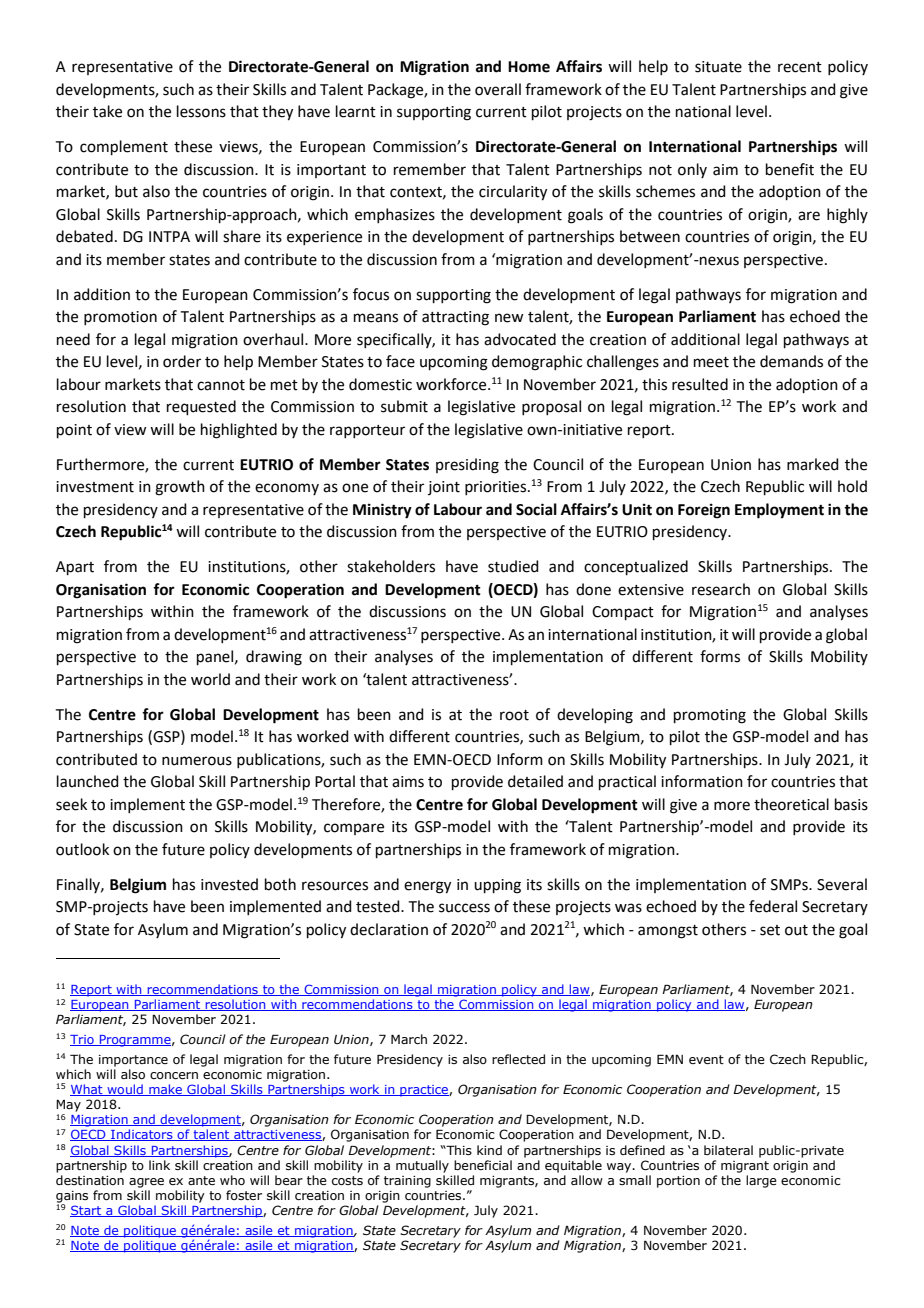  What do you see at coordinates (467, 466) in the image?
I see `presiding` at bounding box center [467, 466].
